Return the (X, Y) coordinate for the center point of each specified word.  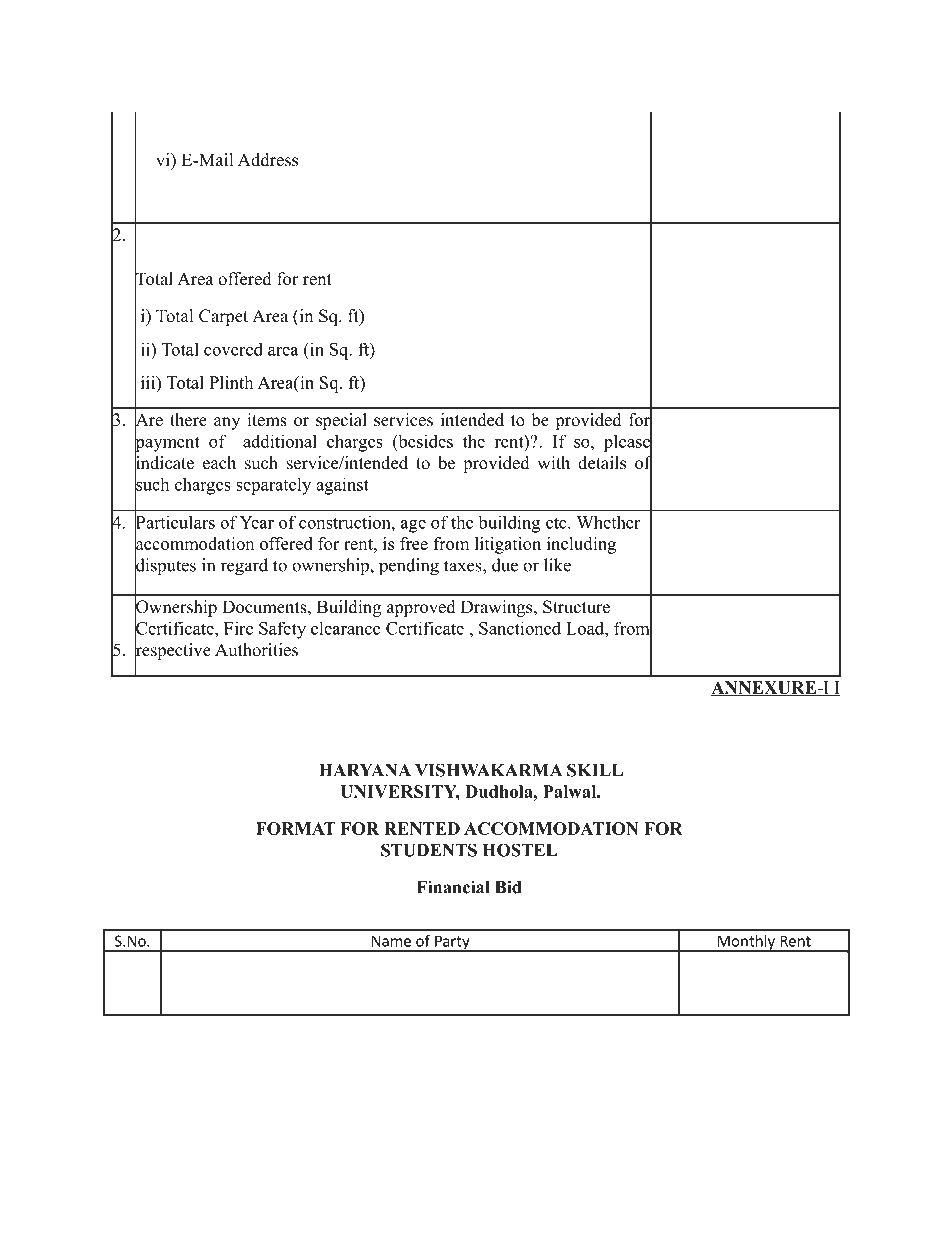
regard (244, 567)
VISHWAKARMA (489, 770)
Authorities (256, 650)
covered (233, 349)
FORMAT (296, 828)
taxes (464, 566)
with (553, 462)
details (602, 463)
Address (268, 160)
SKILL (595, 770)
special (341, 421)
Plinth (231, 382)
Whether (608, 522)
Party (452, 943)
